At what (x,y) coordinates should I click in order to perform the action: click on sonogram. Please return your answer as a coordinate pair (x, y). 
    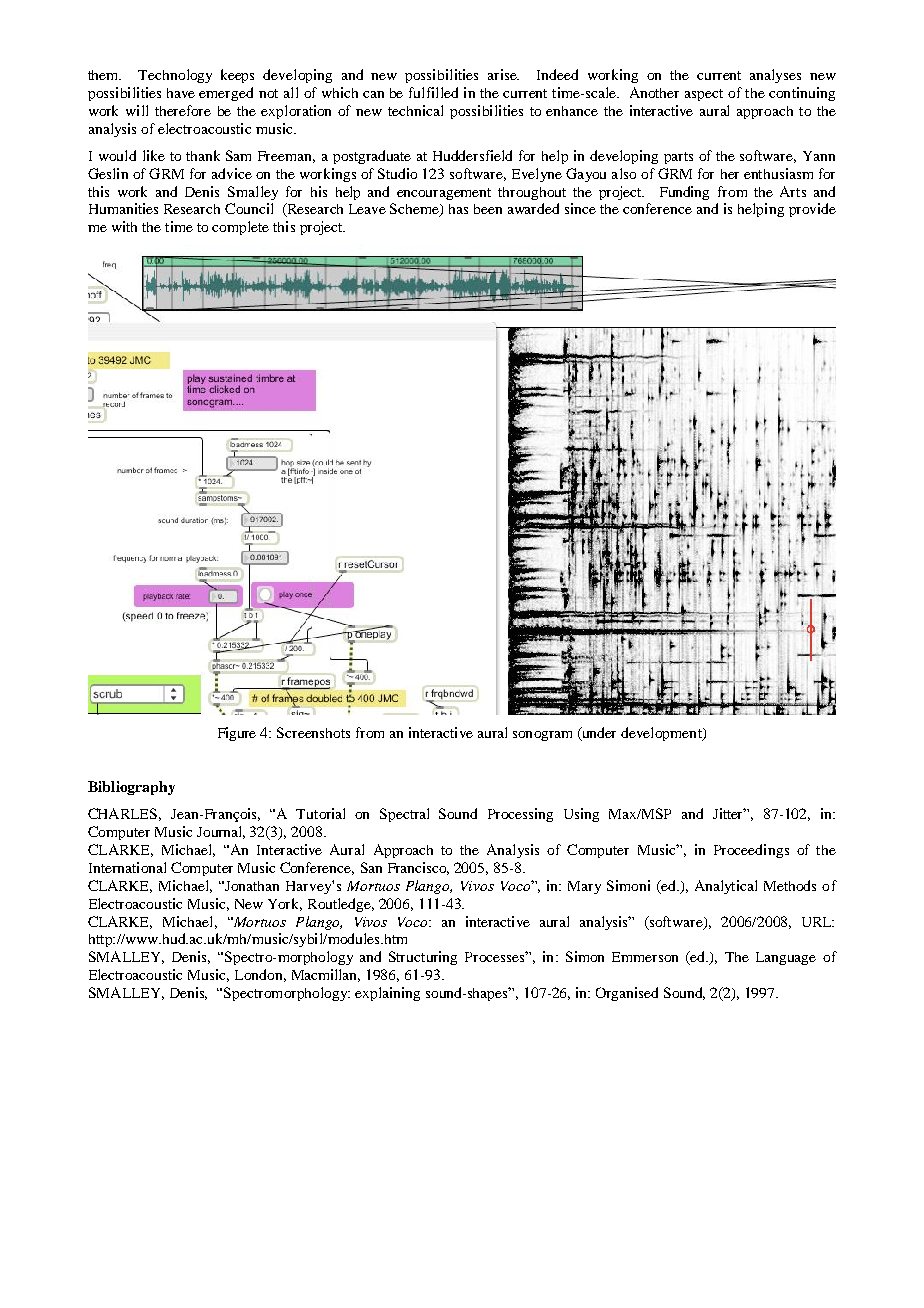
    Looking at the image, I should click on (542, 736).
